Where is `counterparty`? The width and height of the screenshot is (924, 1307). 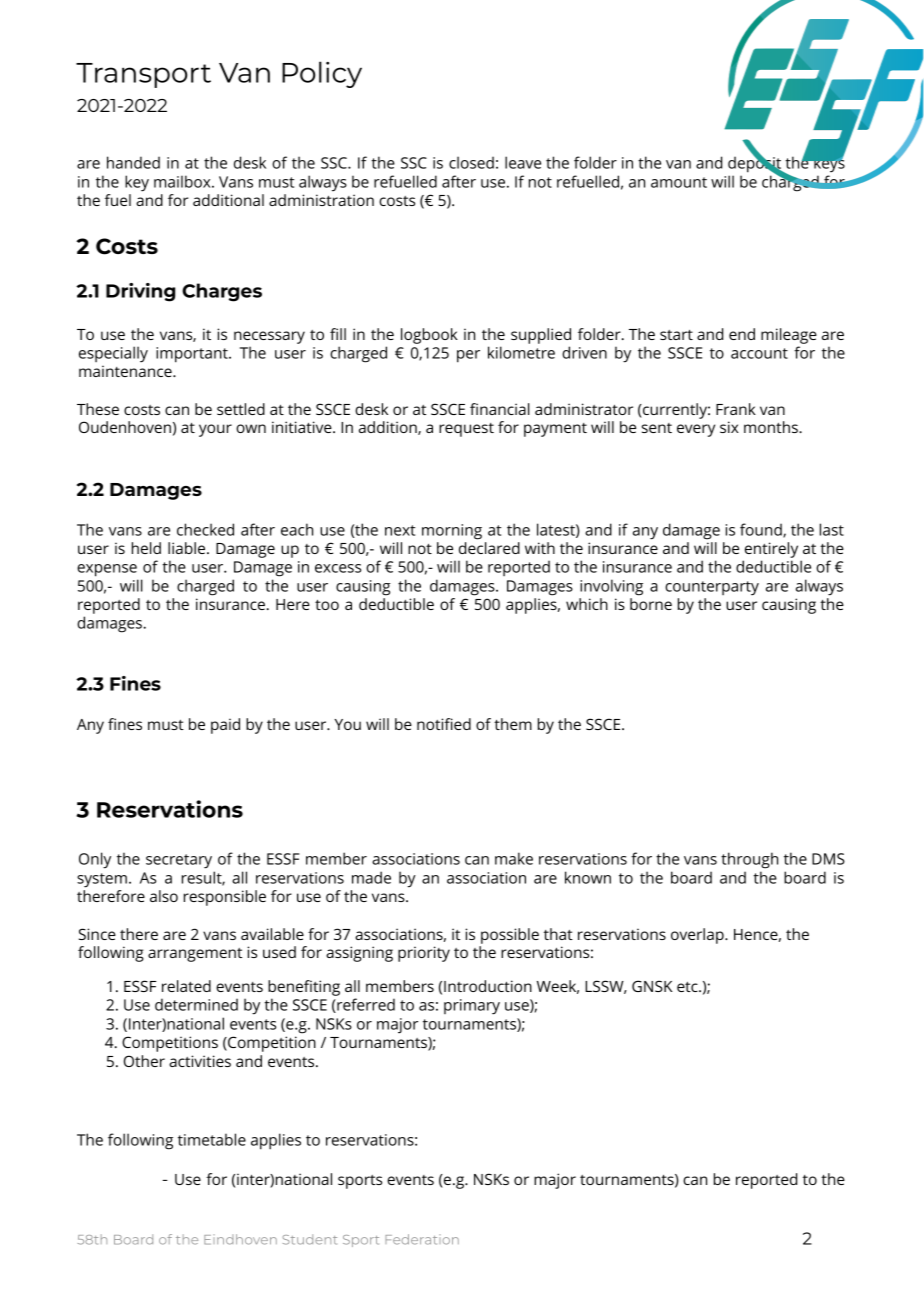 counterparty is located at coordinates (712, 588).
